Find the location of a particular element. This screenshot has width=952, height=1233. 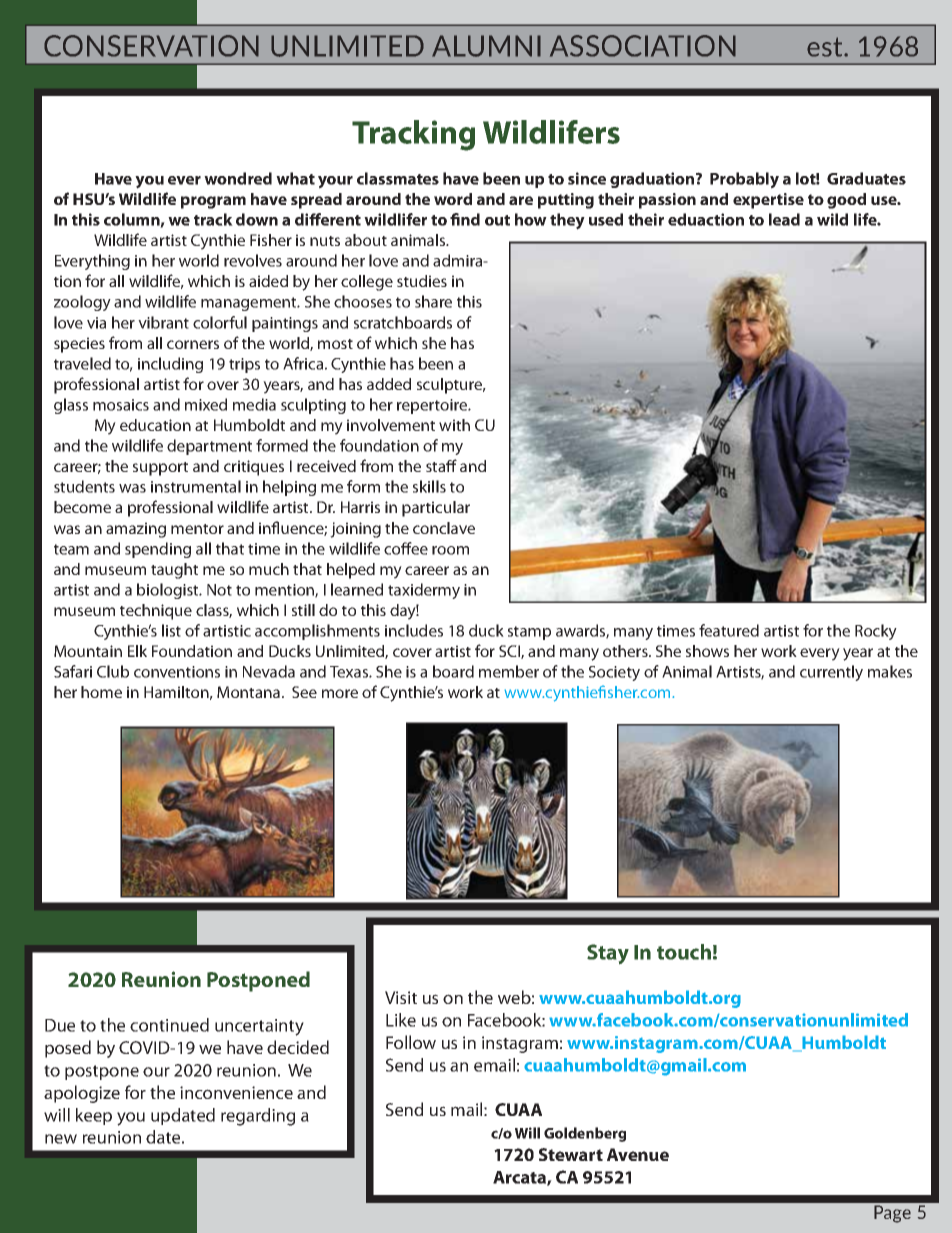

keep is located at coordinates (94, 1116).
